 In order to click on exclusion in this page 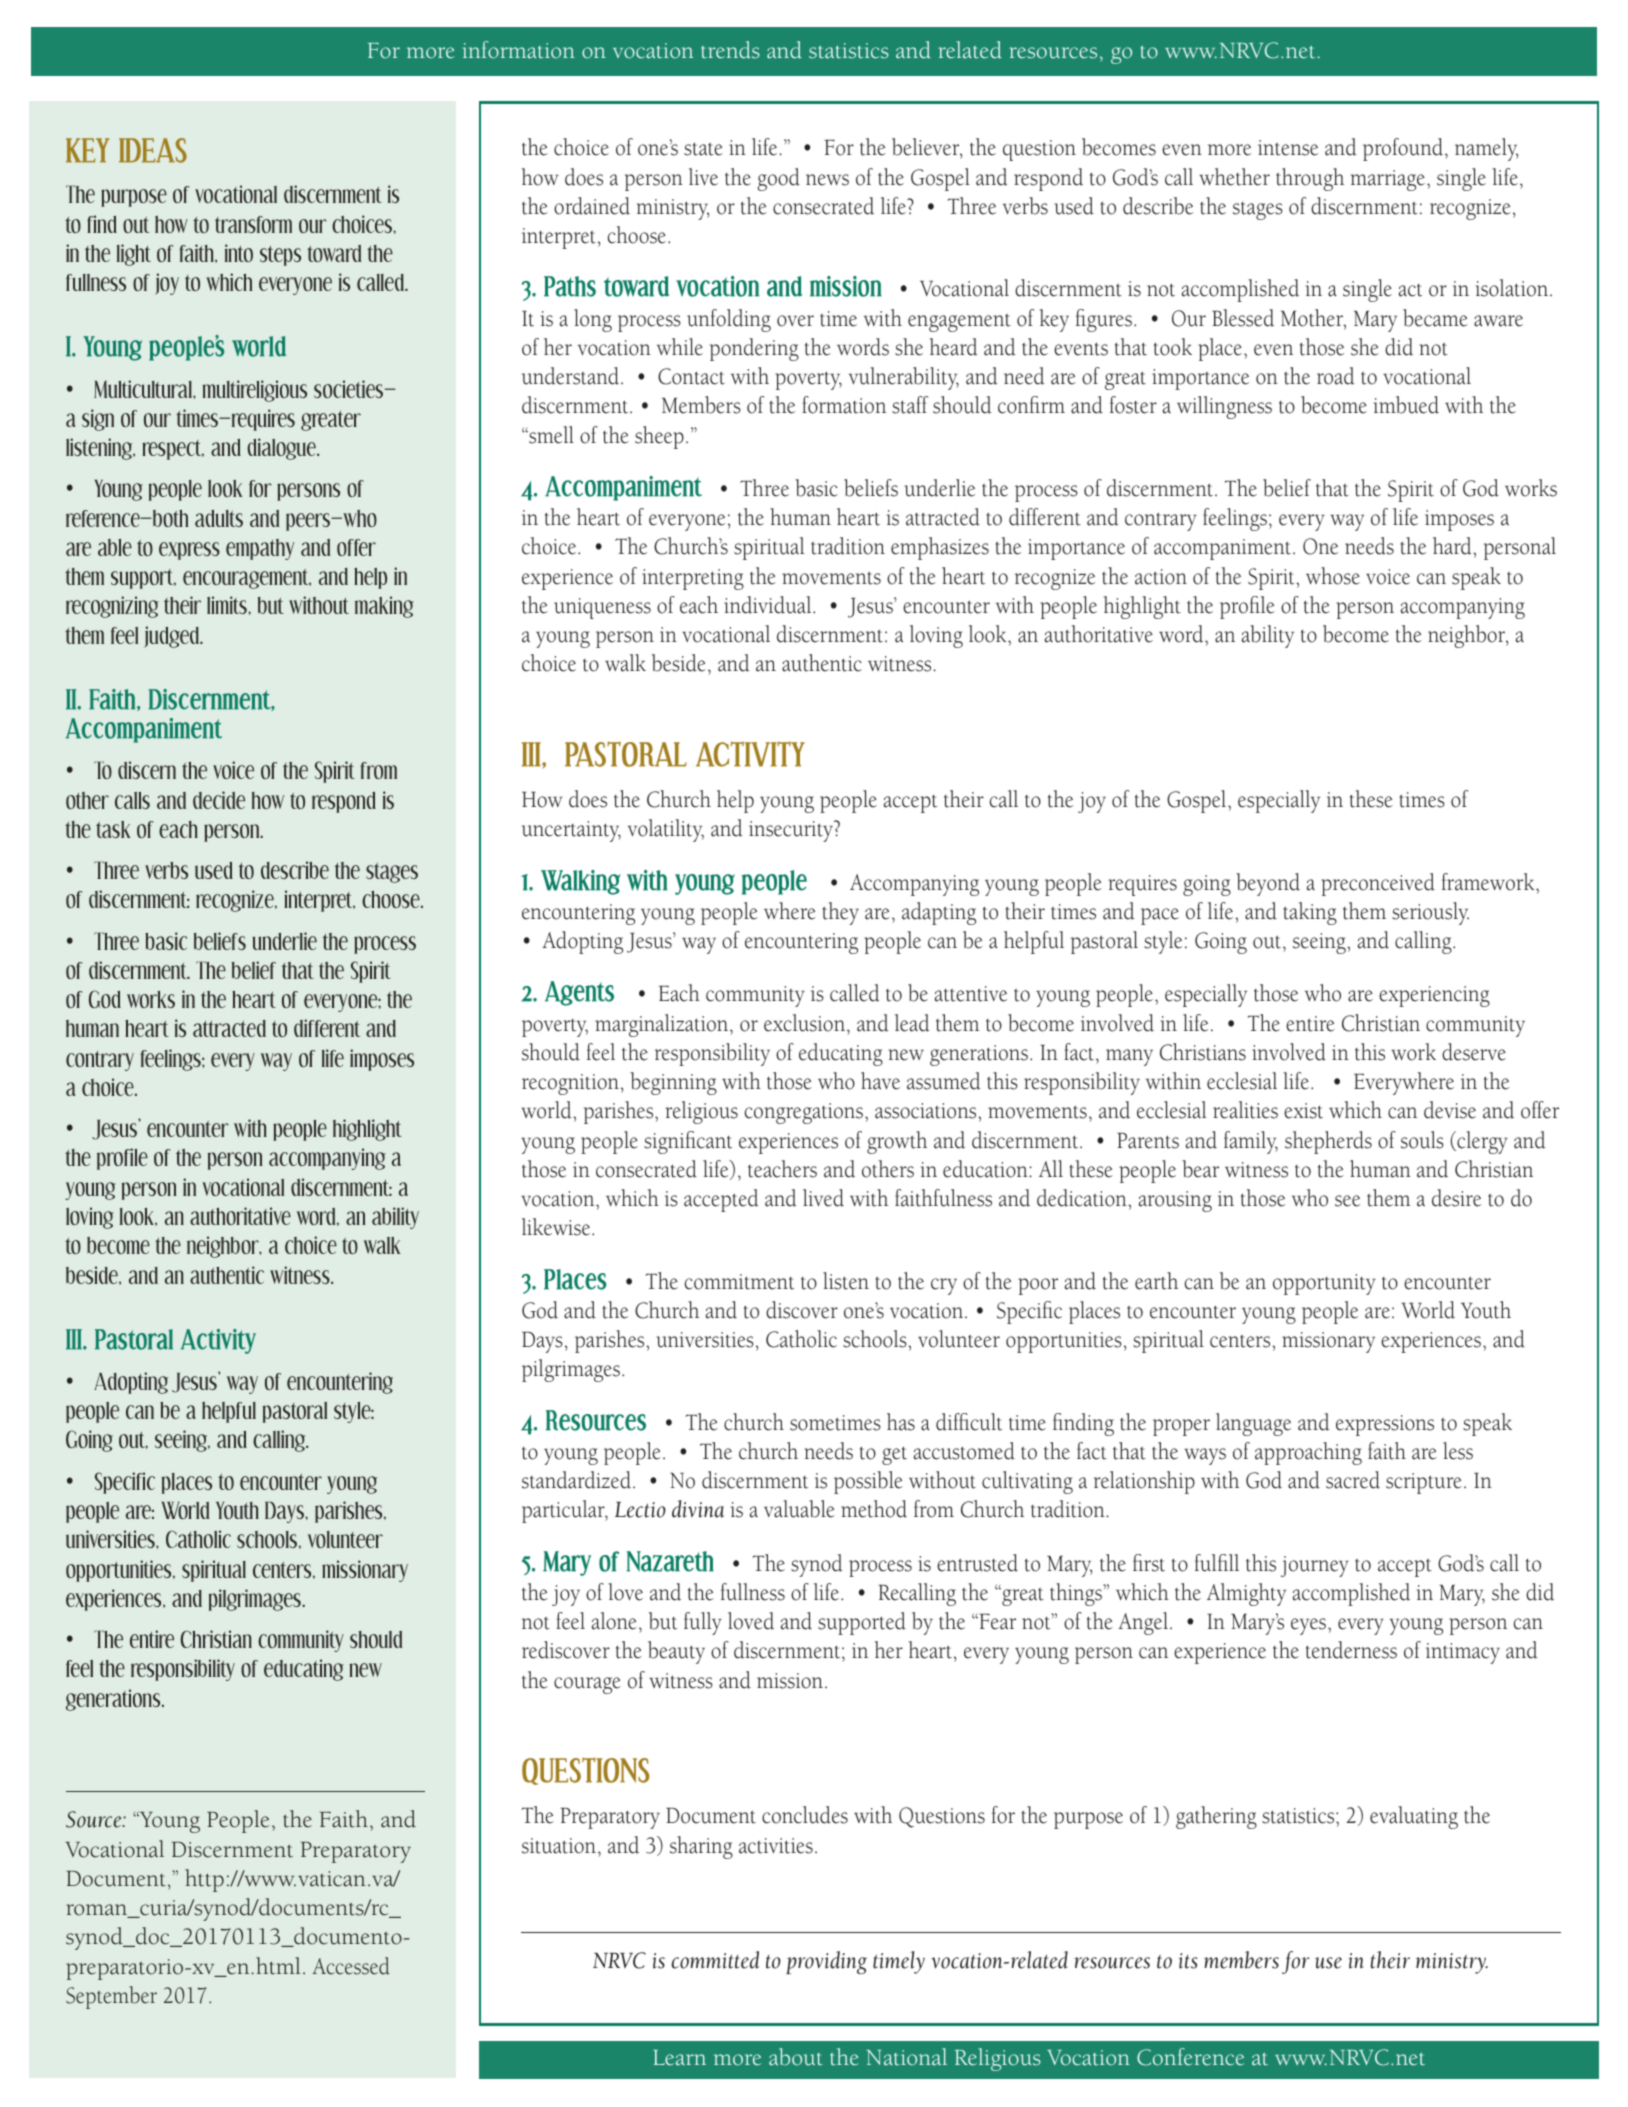, I will do `click(806, 1023)`.
